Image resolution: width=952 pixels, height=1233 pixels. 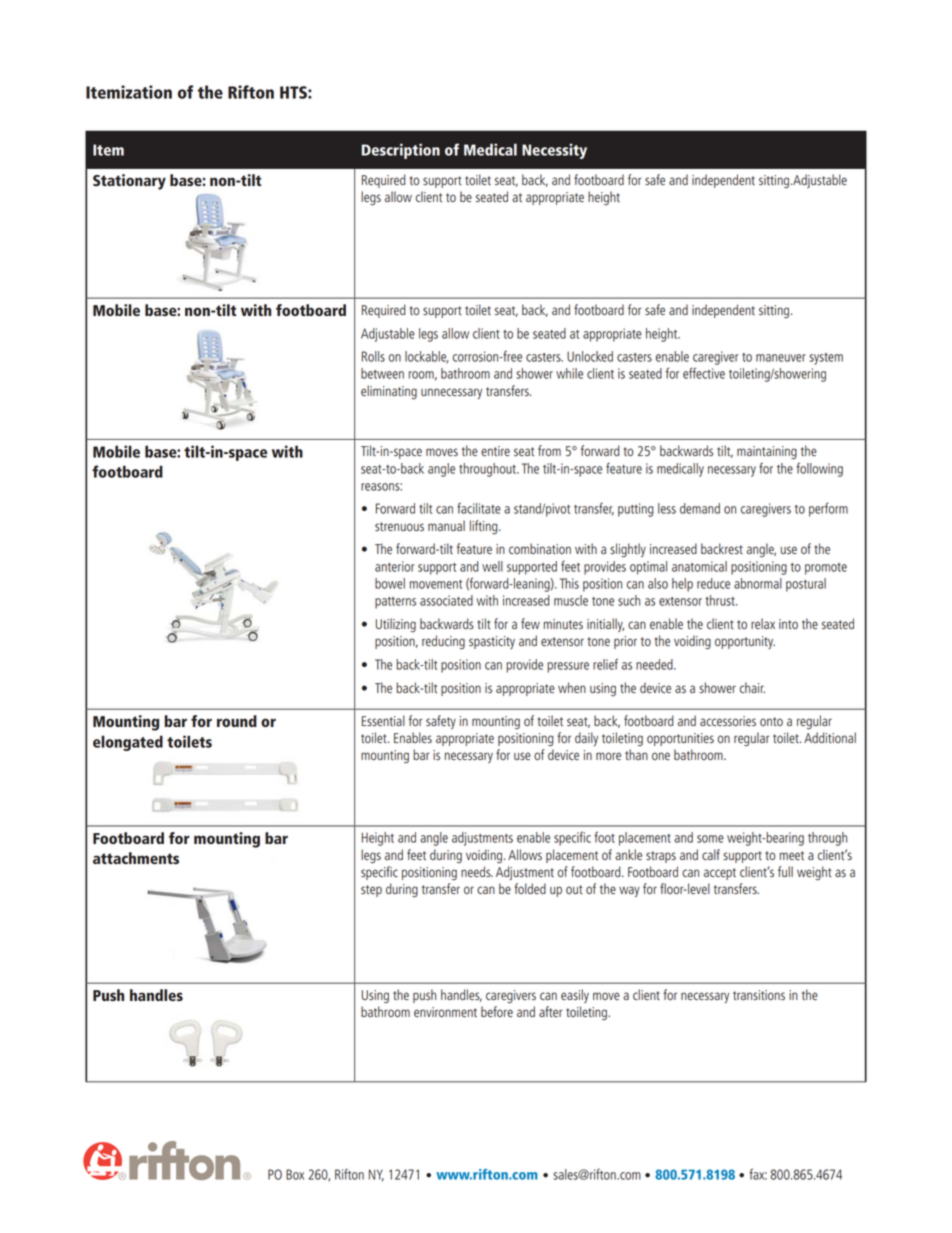 What do you see at coordinates (492, 642) in the image?
I see `spasticity` at bounding box center [492, 642].
